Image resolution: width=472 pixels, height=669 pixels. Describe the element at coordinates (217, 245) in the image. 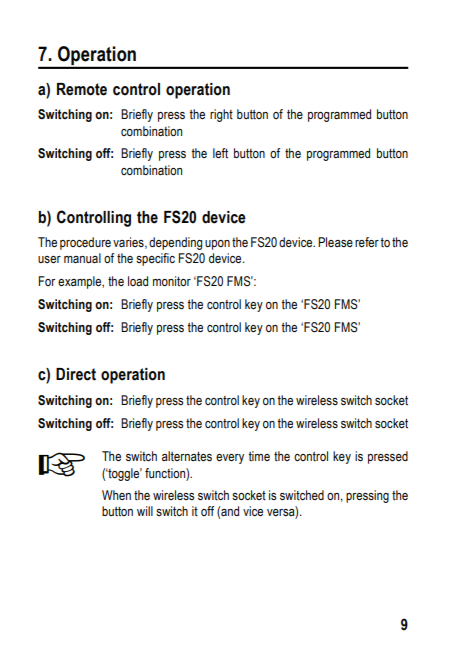

I see `upon` at that location.
